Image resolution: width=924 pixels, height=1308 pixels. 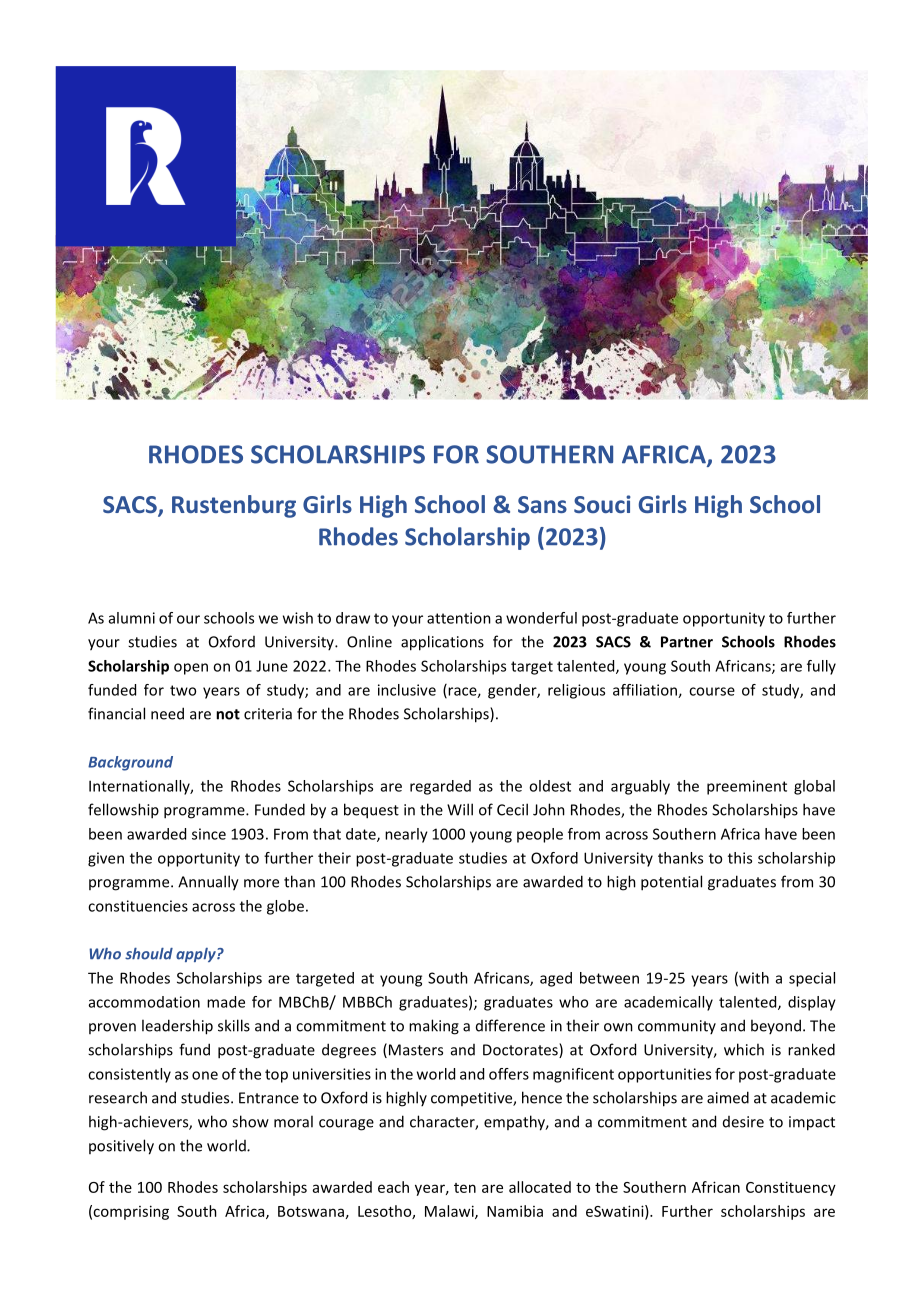 What do you see at coordinates (130, 763) in the screenshot?
I see `Background` at bounding box center [130, 763].
